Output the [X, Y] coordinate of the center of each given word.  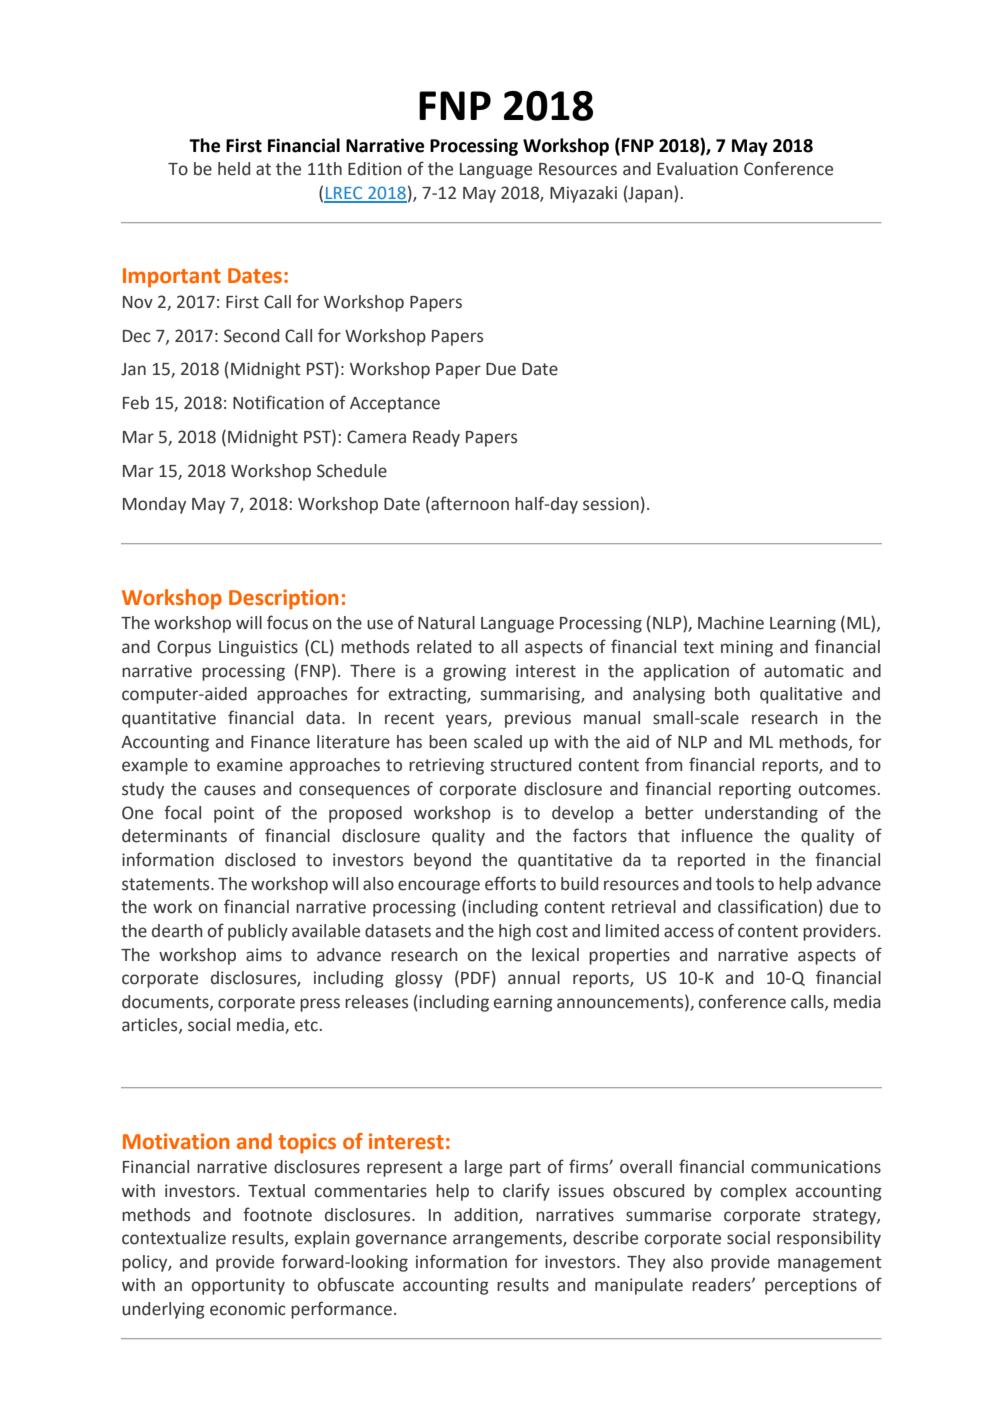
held [234, 169]
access [689, 932]
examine [250, 765]
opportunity [238, 1286]
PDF [475, 978]
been [448, 742]
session [611, 504]
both [732, 694]
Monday [154, 505]
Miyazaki [583, 194]
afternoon [469, 504]
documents [166, 1002]
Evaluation [697, 169]
